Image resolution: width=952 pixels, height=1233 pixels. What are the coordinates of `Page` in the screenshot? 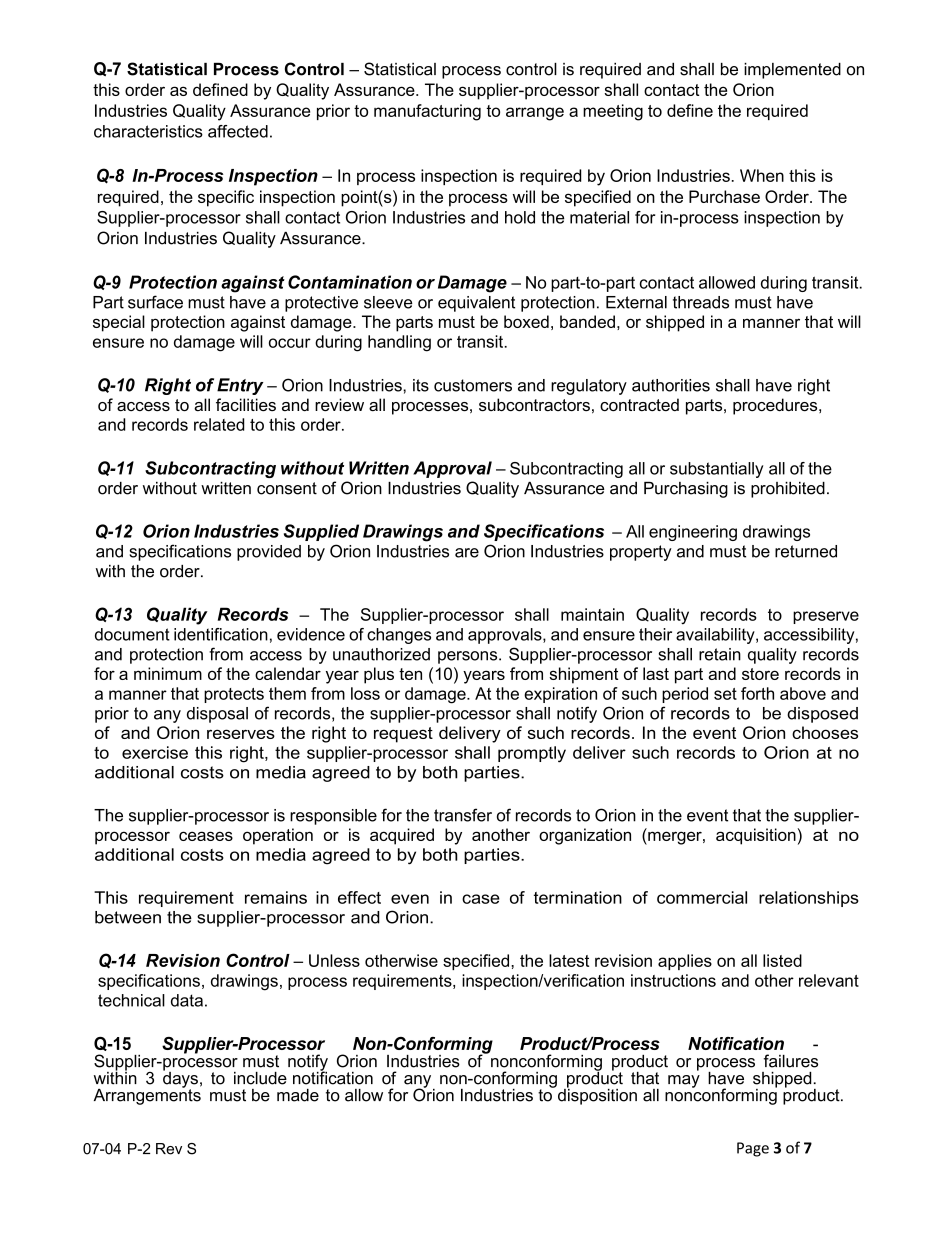 It's located at (753, 1149).
